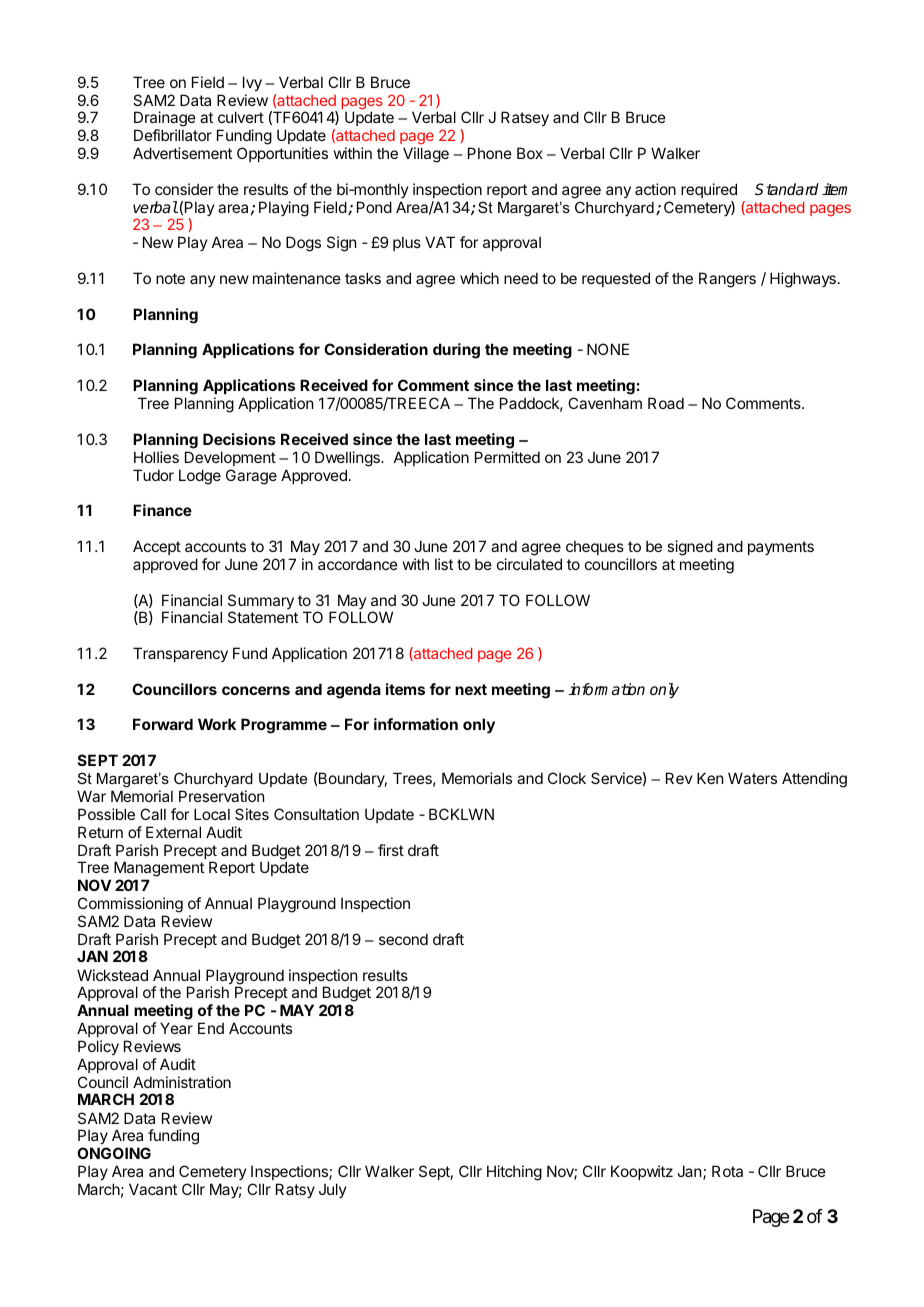 The width and height of the screenshot is (924, 1307). Describe the element at coordinates (403, 939) in the screenshot. I see `second` at that location.
